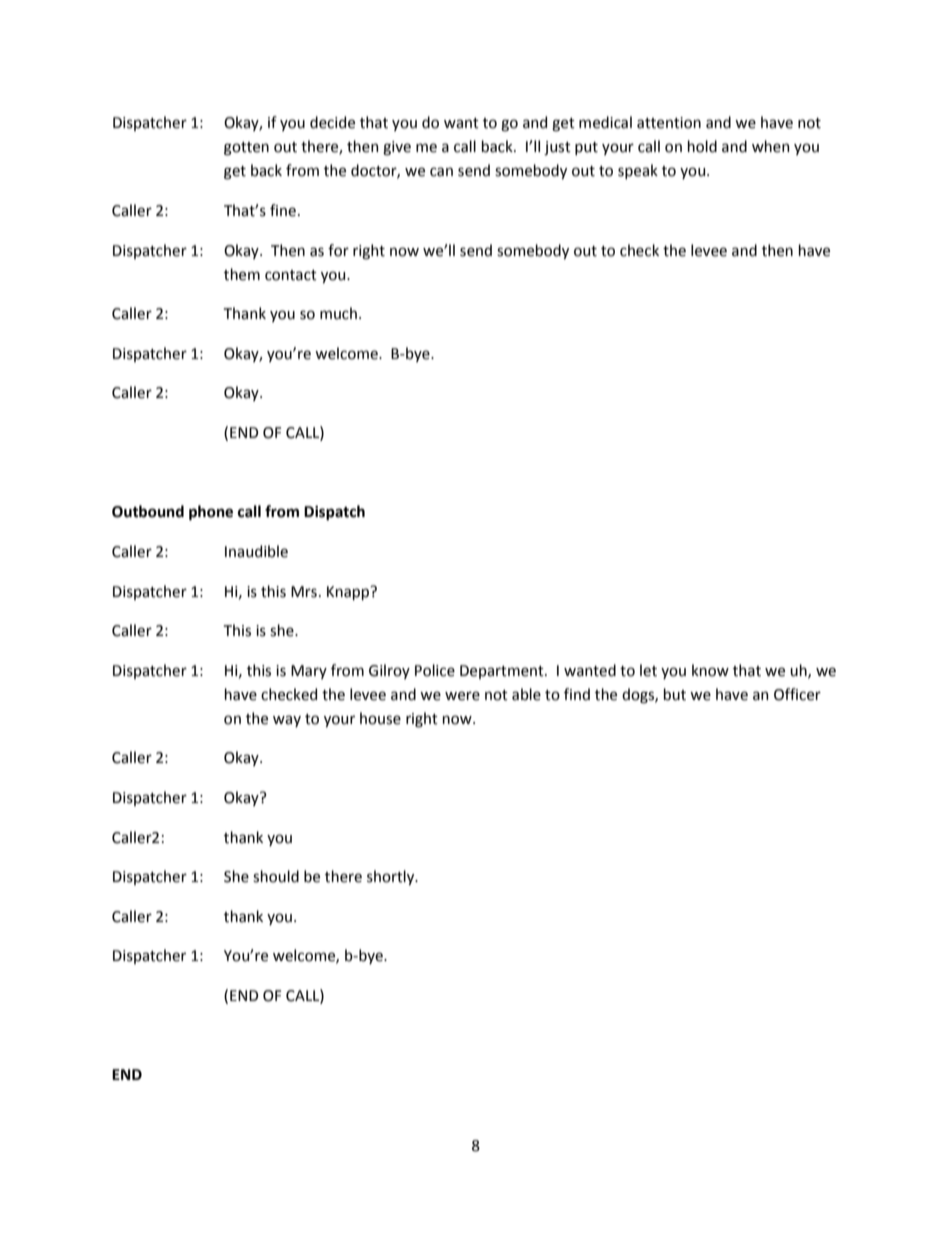 This screenshot has height=1233, width=952. Describe the element at coordinates (276, 876) in the screenshot. I see `should` at that location.
